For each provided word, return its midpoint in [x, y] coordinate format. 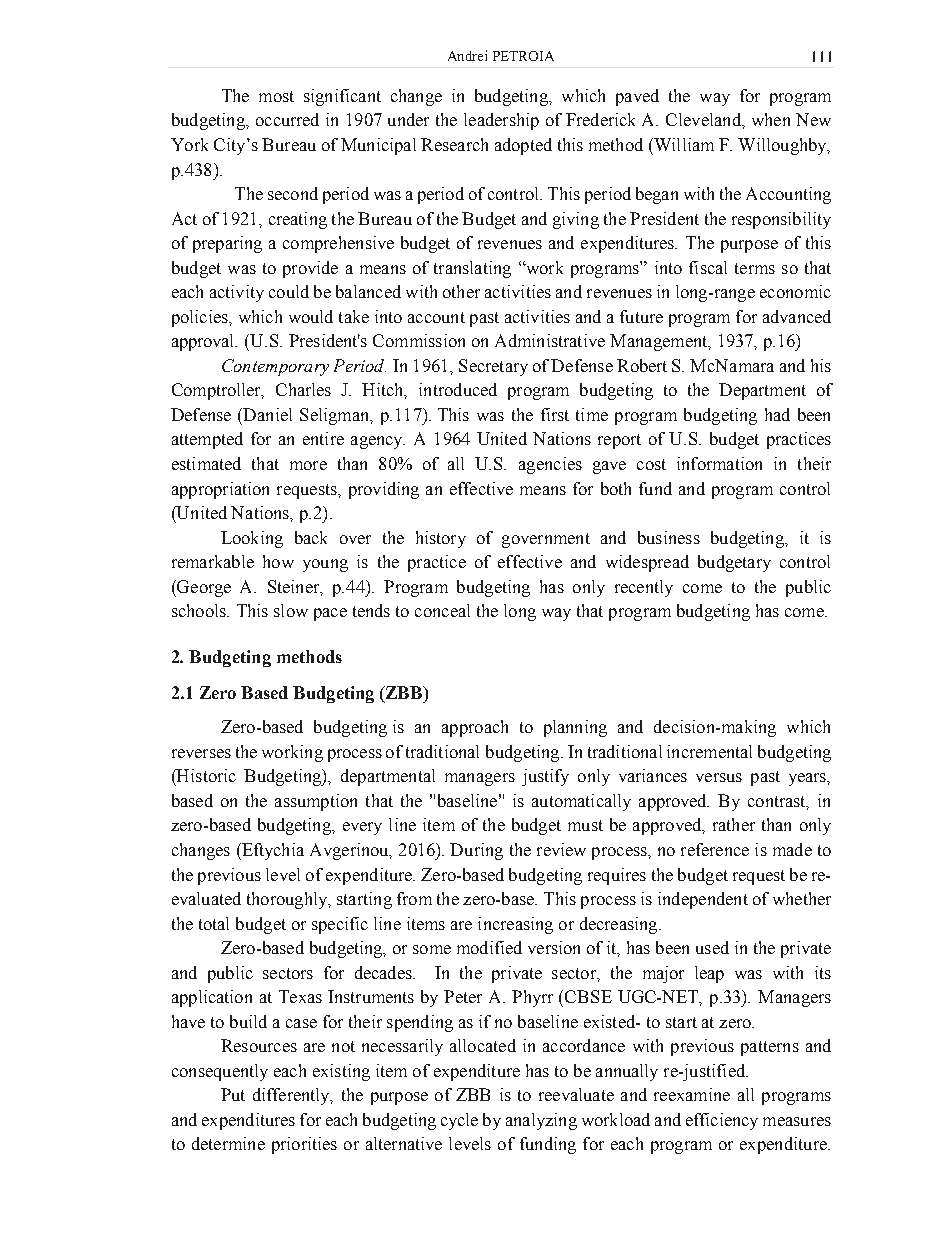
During [476, 851]
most [276, 96]
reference [715, 849]
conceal [442, 610]
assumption [316, 802]
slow [291, 610]
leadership [501, 121]
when [771, 119]
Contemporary [275, 367]
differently [292, 1096]
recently [644, 588]
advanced [797, 316]
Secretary [493, 367]
